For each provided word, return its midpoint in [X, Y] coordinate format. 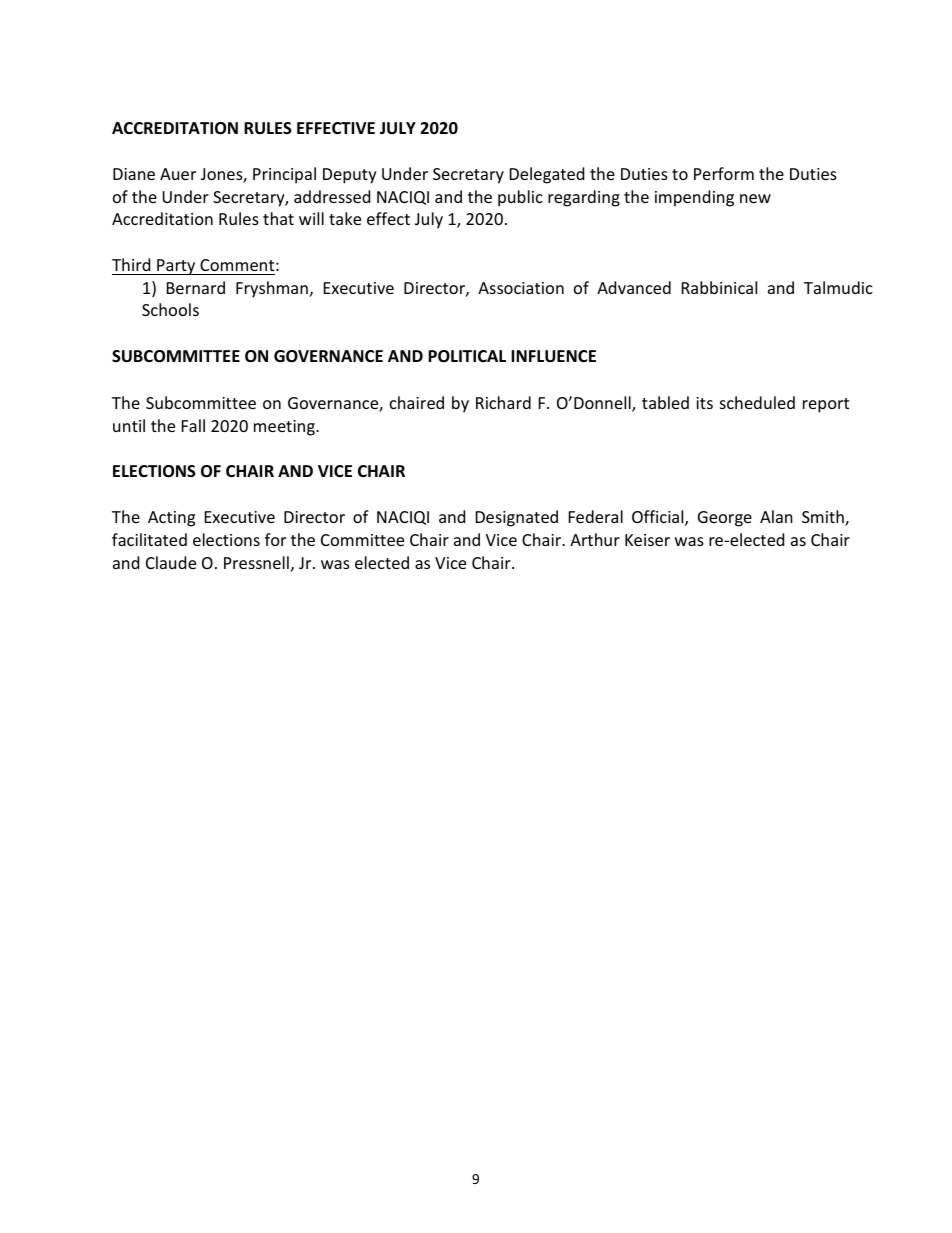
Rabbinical [719, 287]
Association [521, 288]
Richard [503, 402]
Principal [284, 175]
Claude [171, 562]
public [520, 198]
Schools [170, 309]
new [755, 198]
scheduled [757, 402]
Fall [193, 425]
